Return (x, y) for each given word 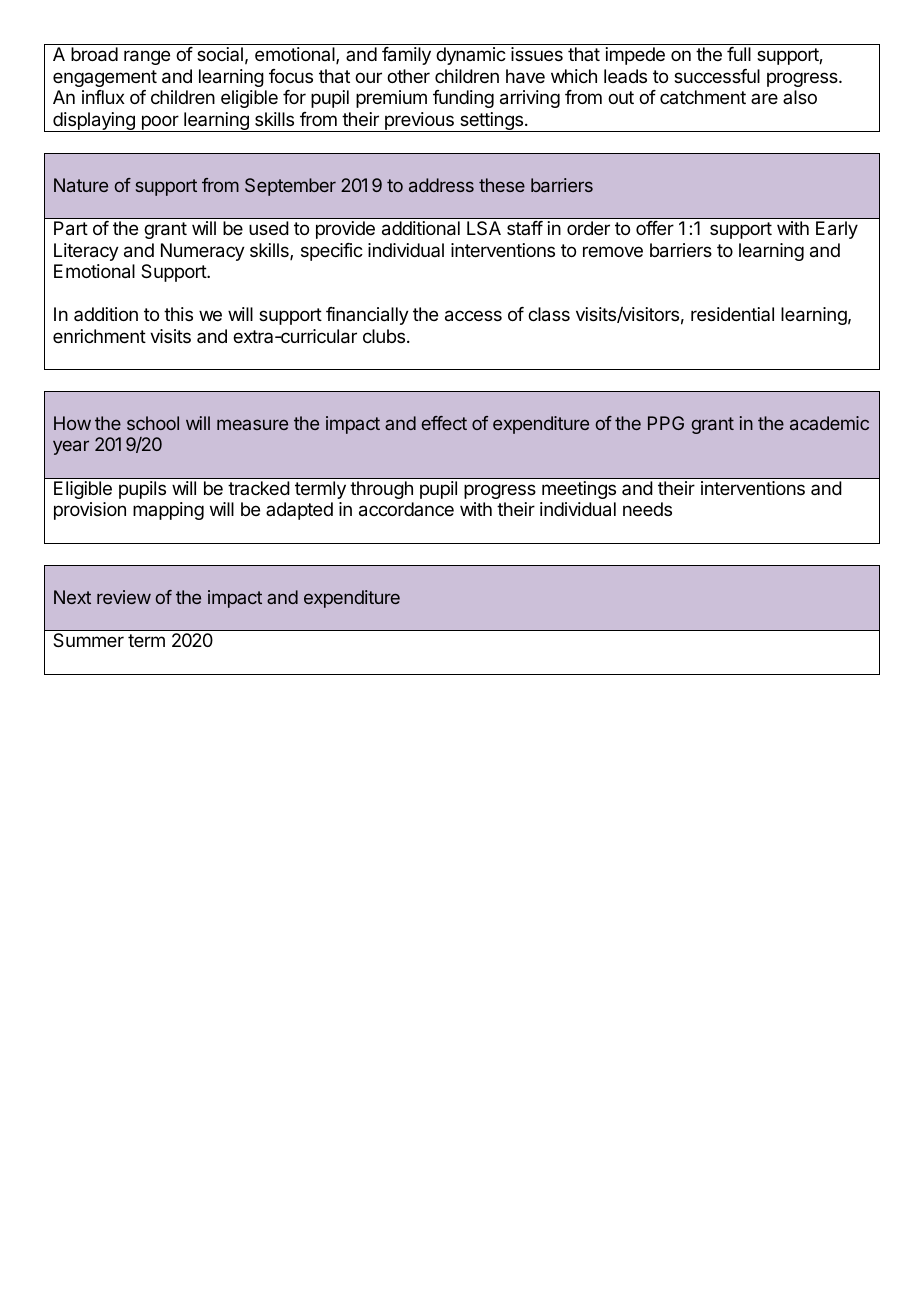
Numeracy (203, 252)
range (147, 57)
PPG (666, 423)
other (408, 76)
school (153, 423)
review (124, 597)
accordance (406, 509)
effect (444, 423)
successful (717, 76)
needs (647, 509)
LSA (484, 228)
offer (655, 228)
